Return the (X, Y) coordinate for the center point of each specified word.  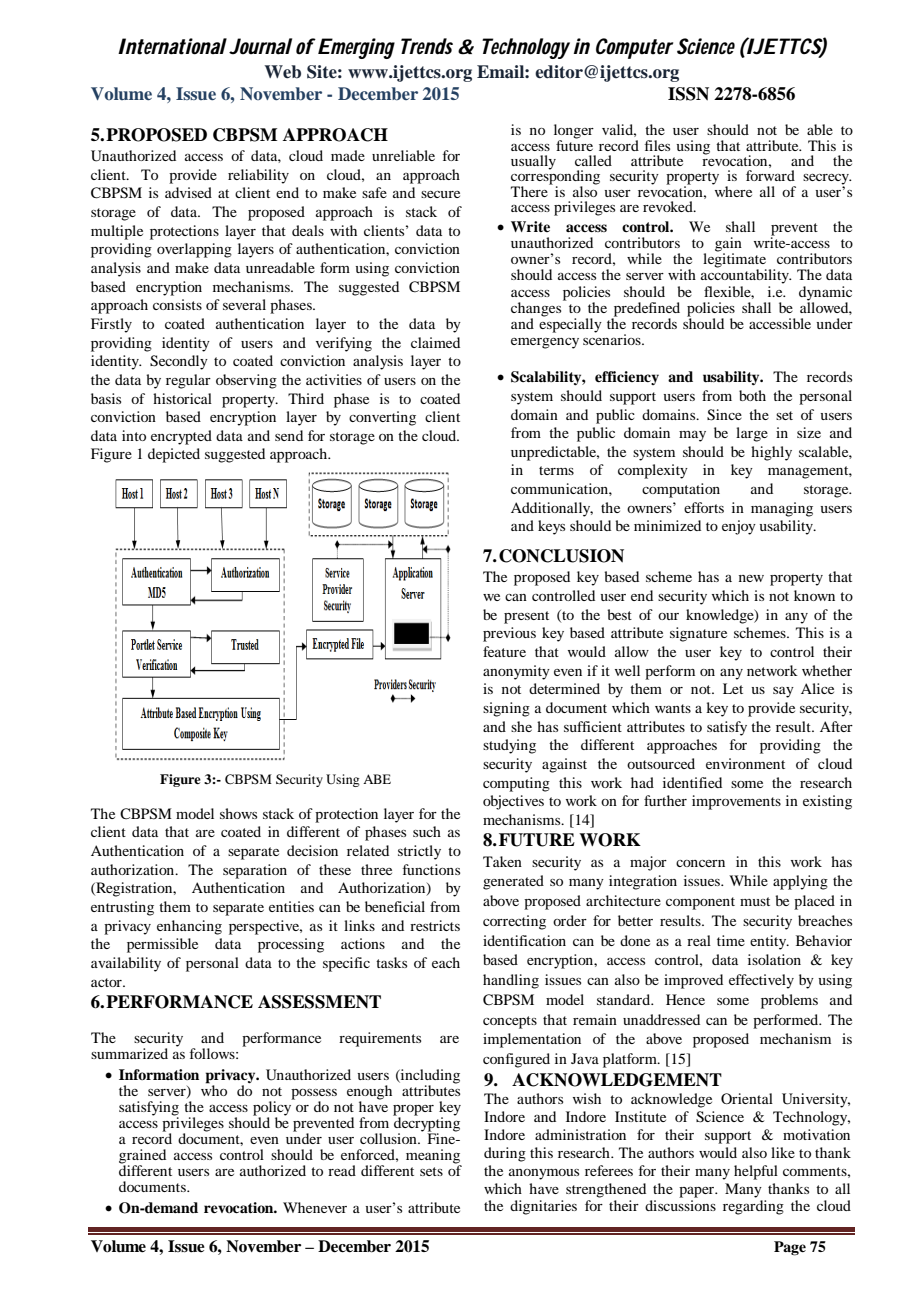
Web (282, 72)
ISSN (688, 94)
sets (431, 1171)
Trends (427, 46)
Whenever (315, 1207)
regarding (753, 1207)
